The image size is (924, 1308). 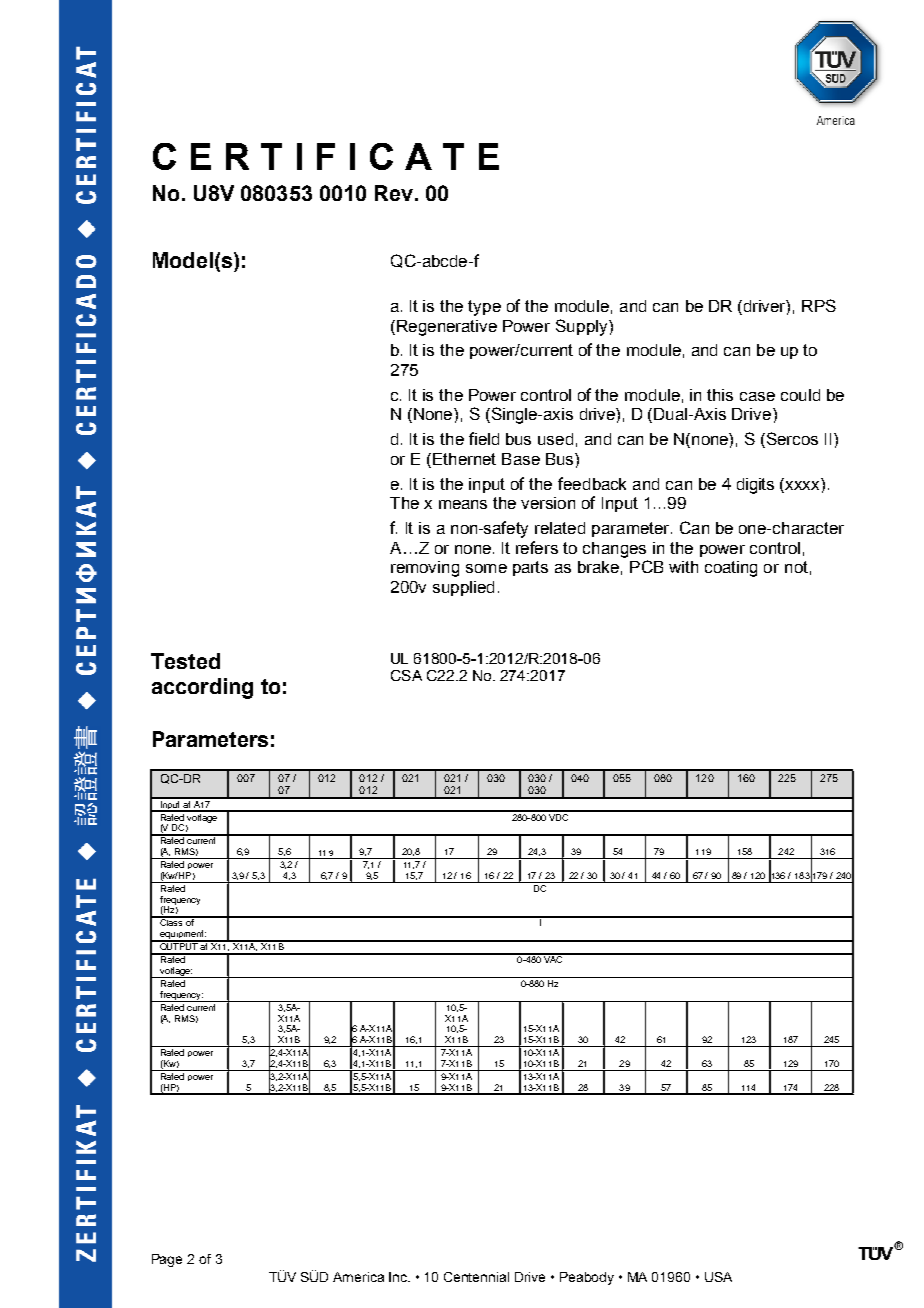 I want to click on Centennial, so click(x=476, y=1277).
